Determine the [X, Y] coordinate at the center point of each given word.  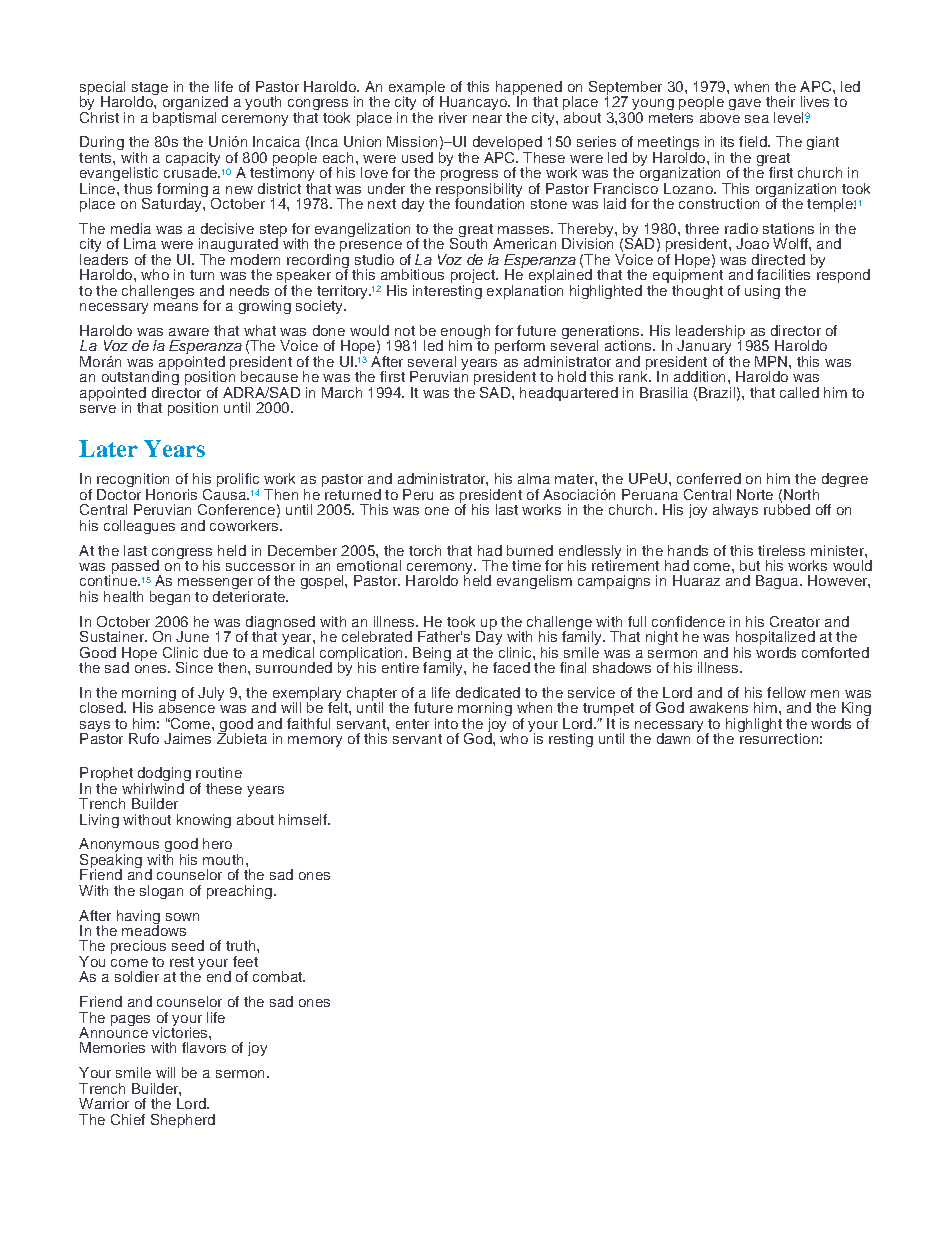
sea [757, 119]
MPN [771, 361]
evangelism [534, 582]
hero [217, 843]
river [453, 117]
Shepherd [183, 1121]
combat [278, 976]
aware [189, 332]
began [170, 598]
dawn [673, 738]
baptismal [184, 117]
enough [465, 333]
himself [304, 819]
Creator [795, 621]
